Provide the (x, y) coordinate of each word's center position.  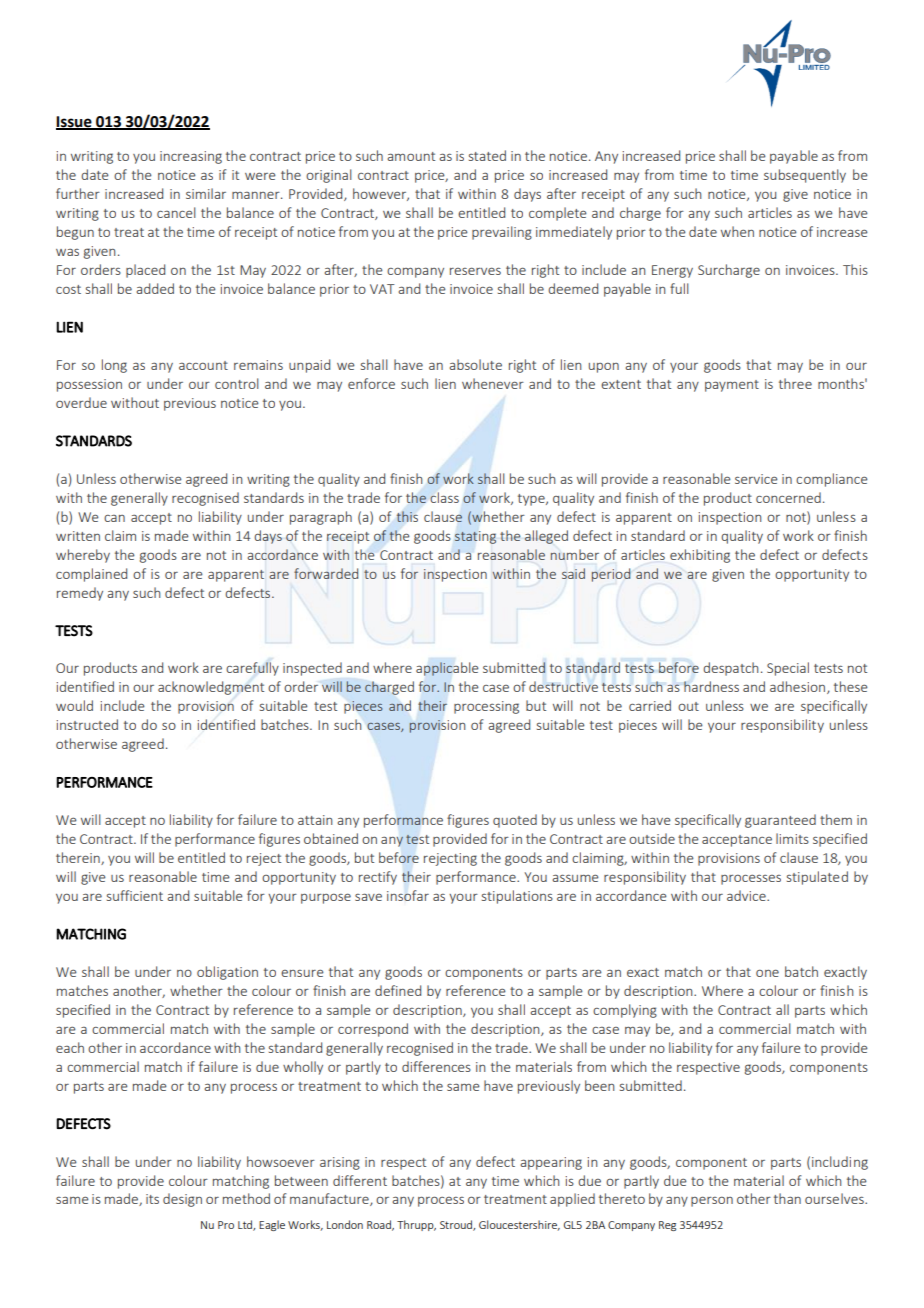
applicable (447, 669)
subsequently (805, 176)
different (360, 1180)
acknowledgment (211, 688)
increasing (191, 157)
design (182, 1200)
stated (487, 155)
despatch (731, 669)
